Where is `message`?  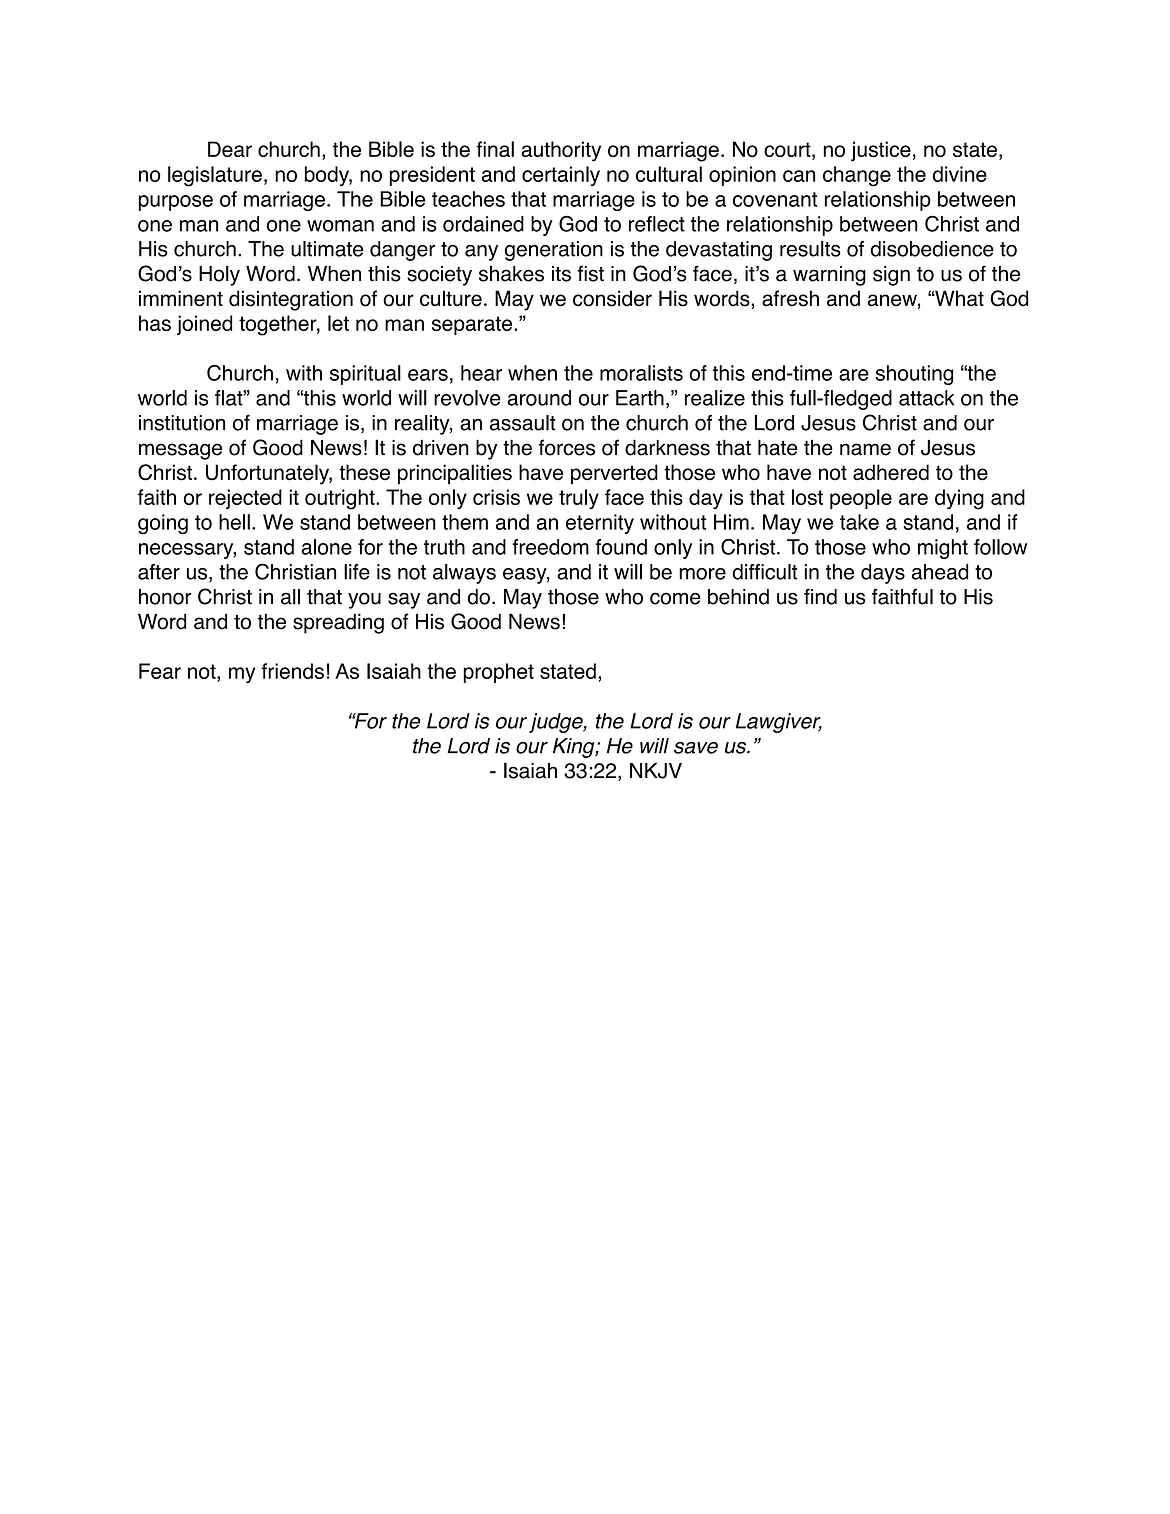 message is located at coordinates (180, 451).
